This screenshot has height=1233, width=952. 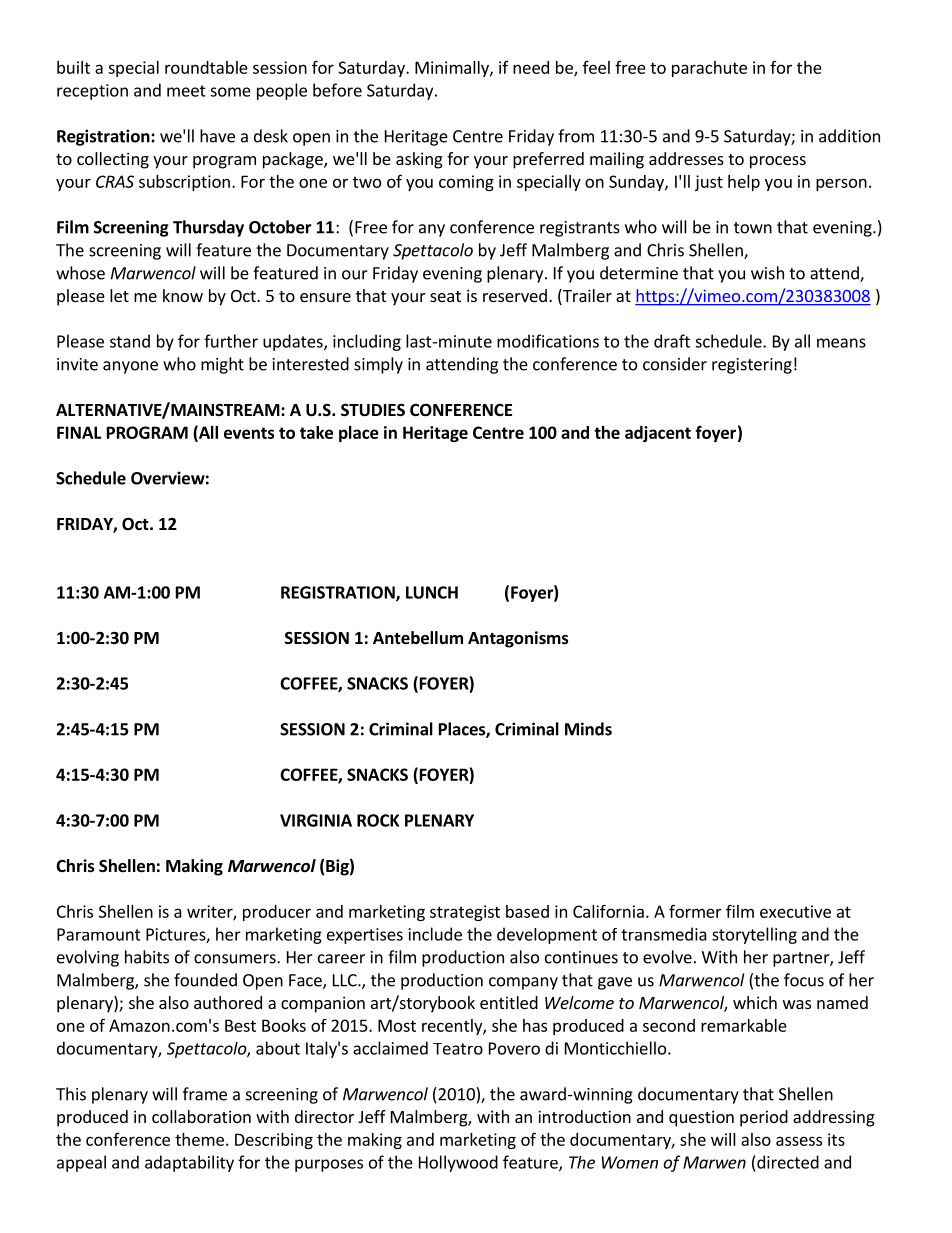 I want to click on LUNCH, so click(x=432, y=592).
